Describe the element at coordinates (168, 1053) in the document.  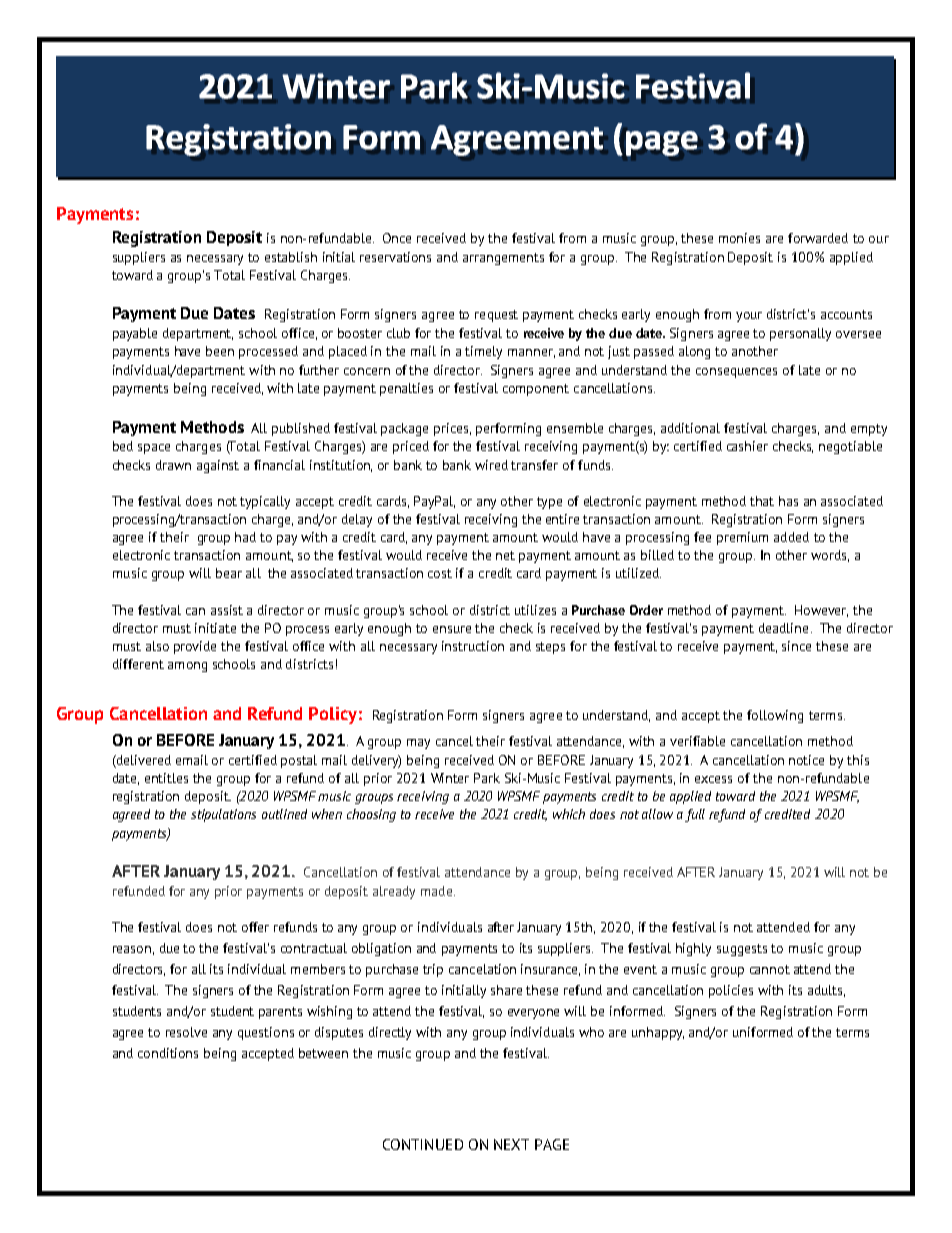
I see `conditions` at that location.
